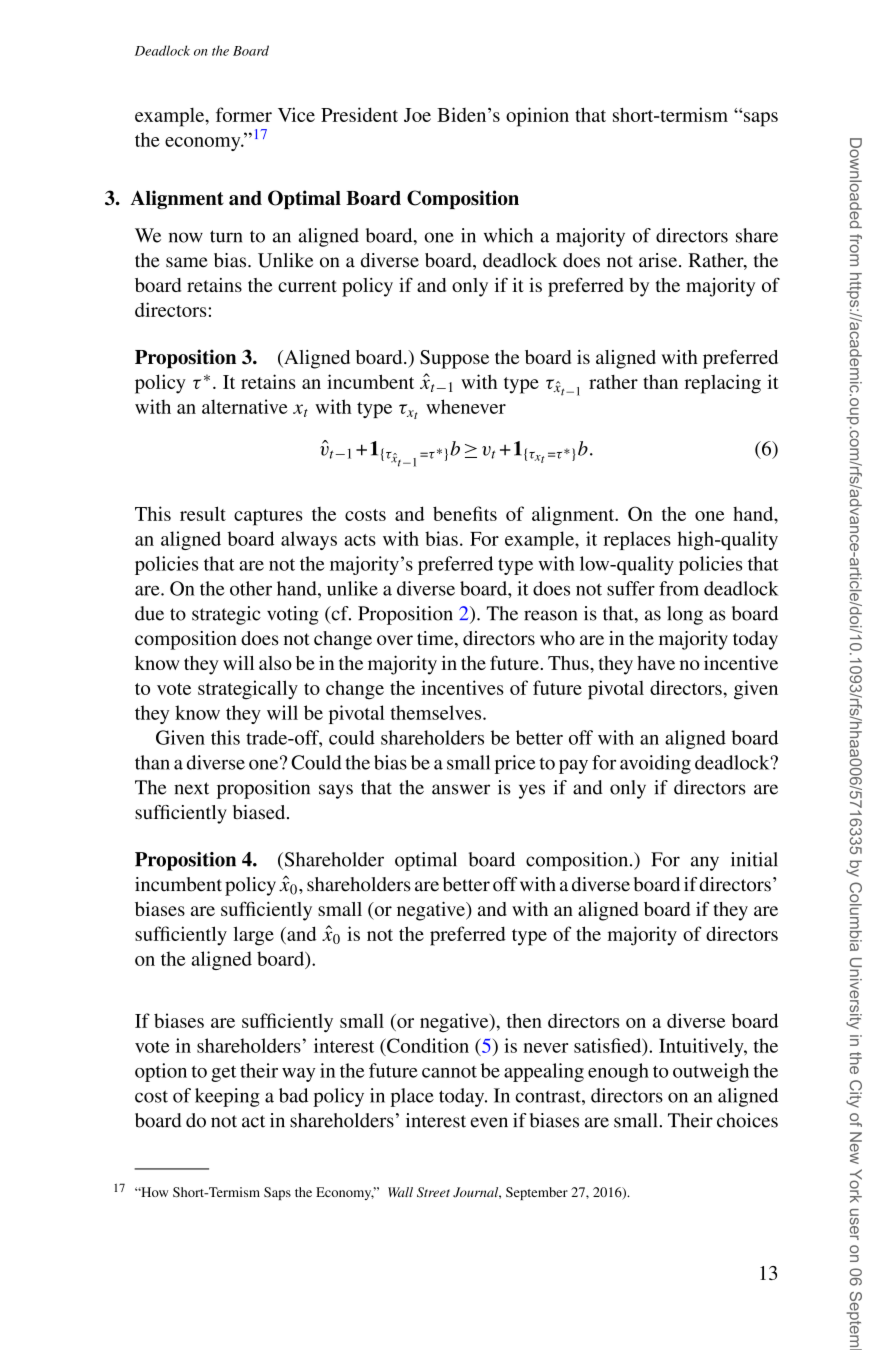 The height and width of the screenshot is (1350, 896). I want to click on keeping, so click(227, 1097).
